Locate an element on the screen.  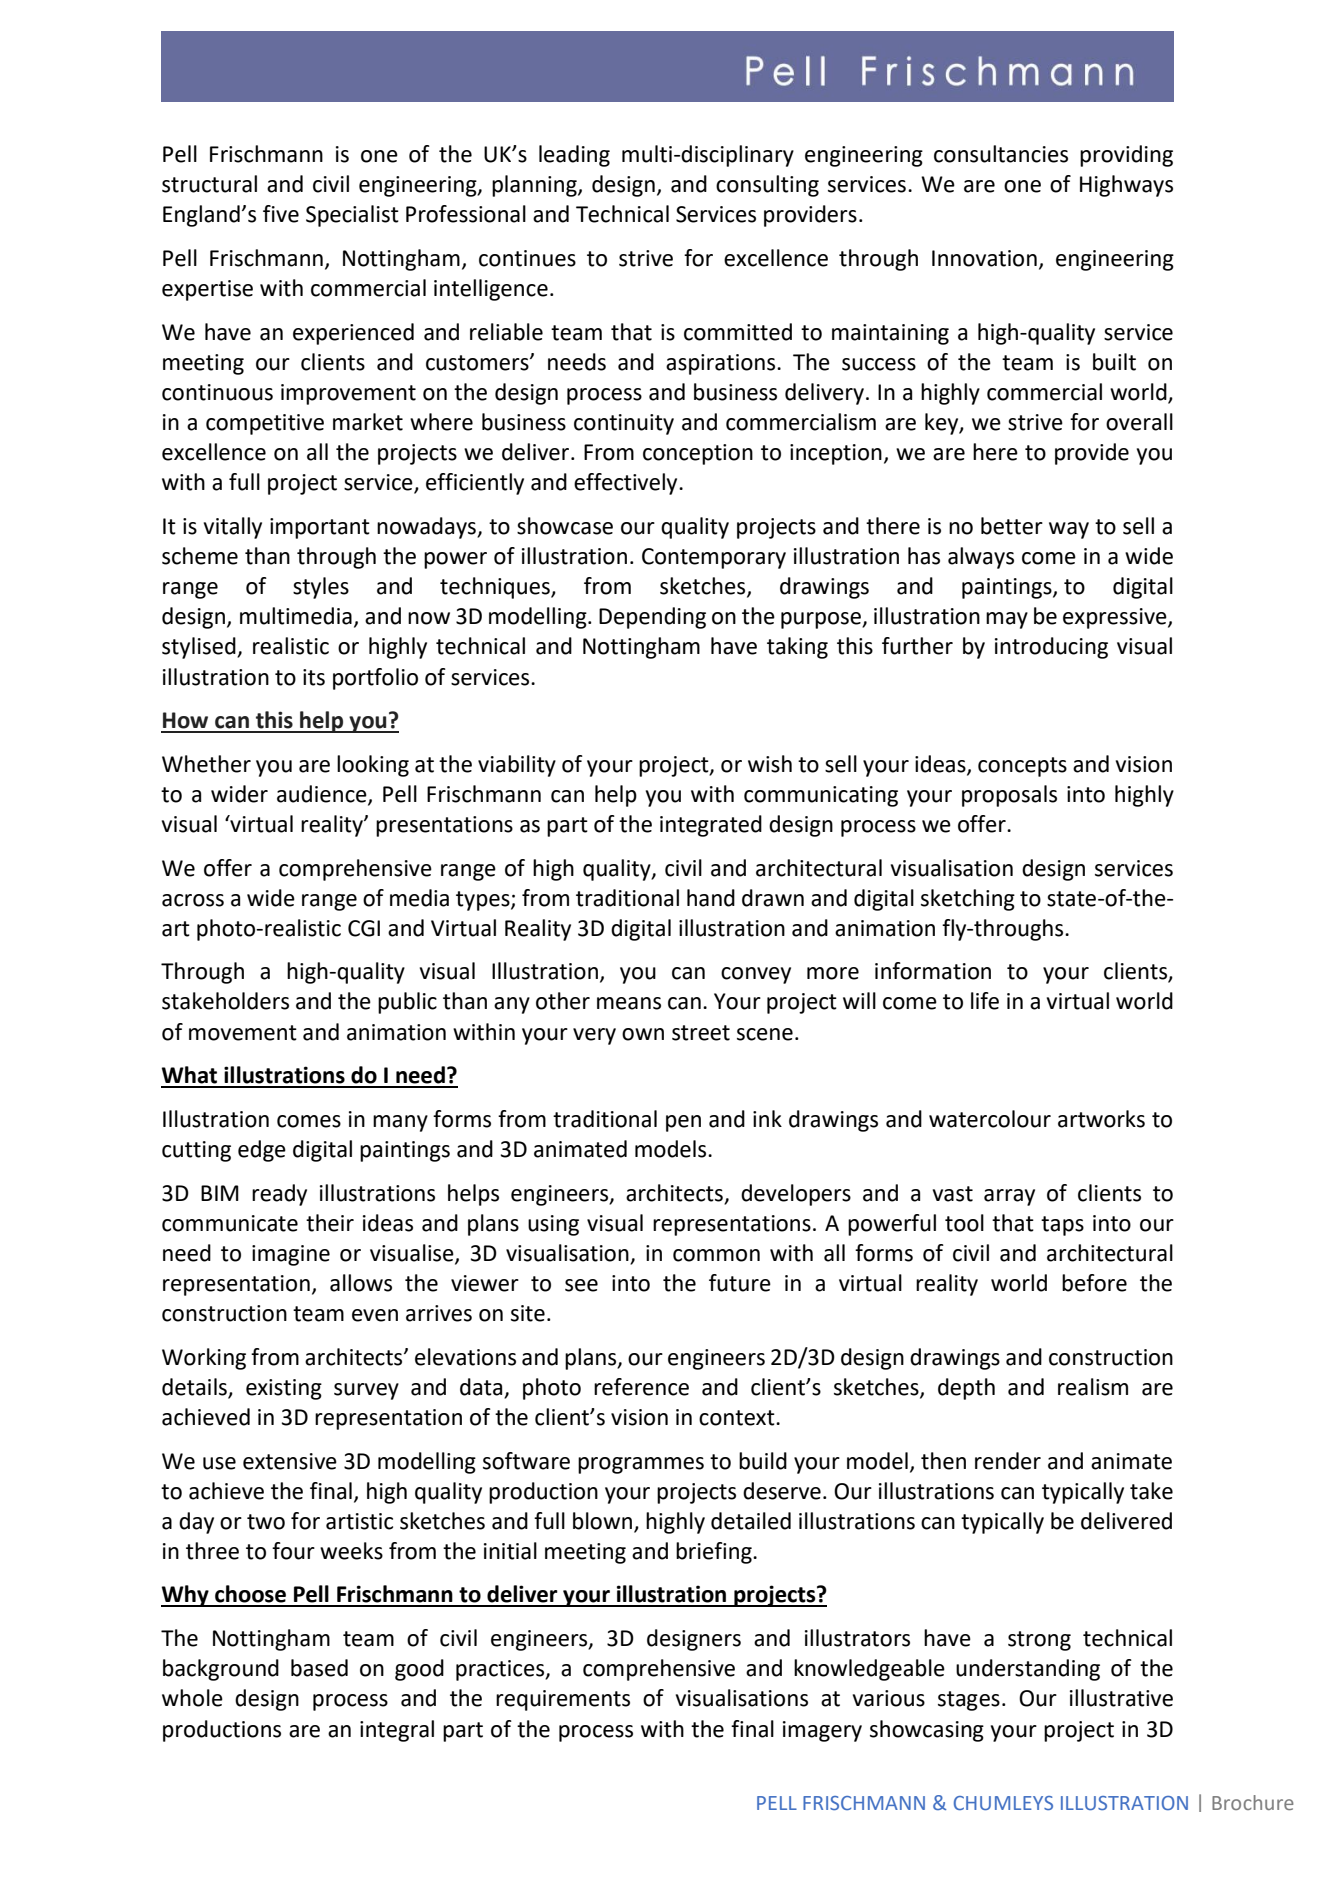
audience is located at coordinates (323, 795).
